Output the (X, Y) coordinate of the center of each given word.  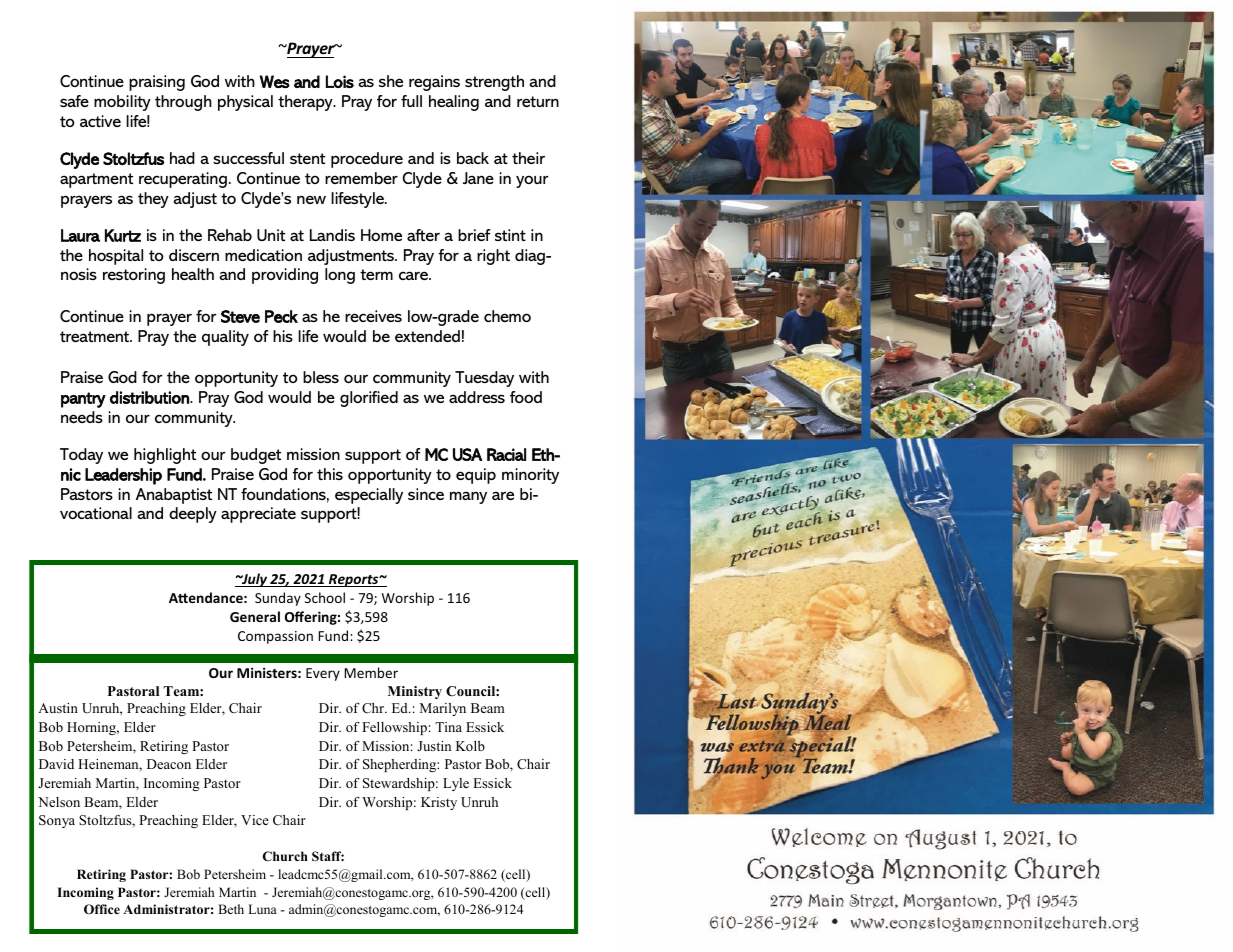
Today (81, 456)
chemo (507, 316)
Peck (281, 316)
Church (285, 856)
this (330, 474)
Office (102, 909)
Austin (58, 708)
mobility (122, 103)
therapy (306, 103)
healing (454, 103)
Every (323, 674)
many (468, 497)
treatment (96, 336)
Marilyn (443, 709)
